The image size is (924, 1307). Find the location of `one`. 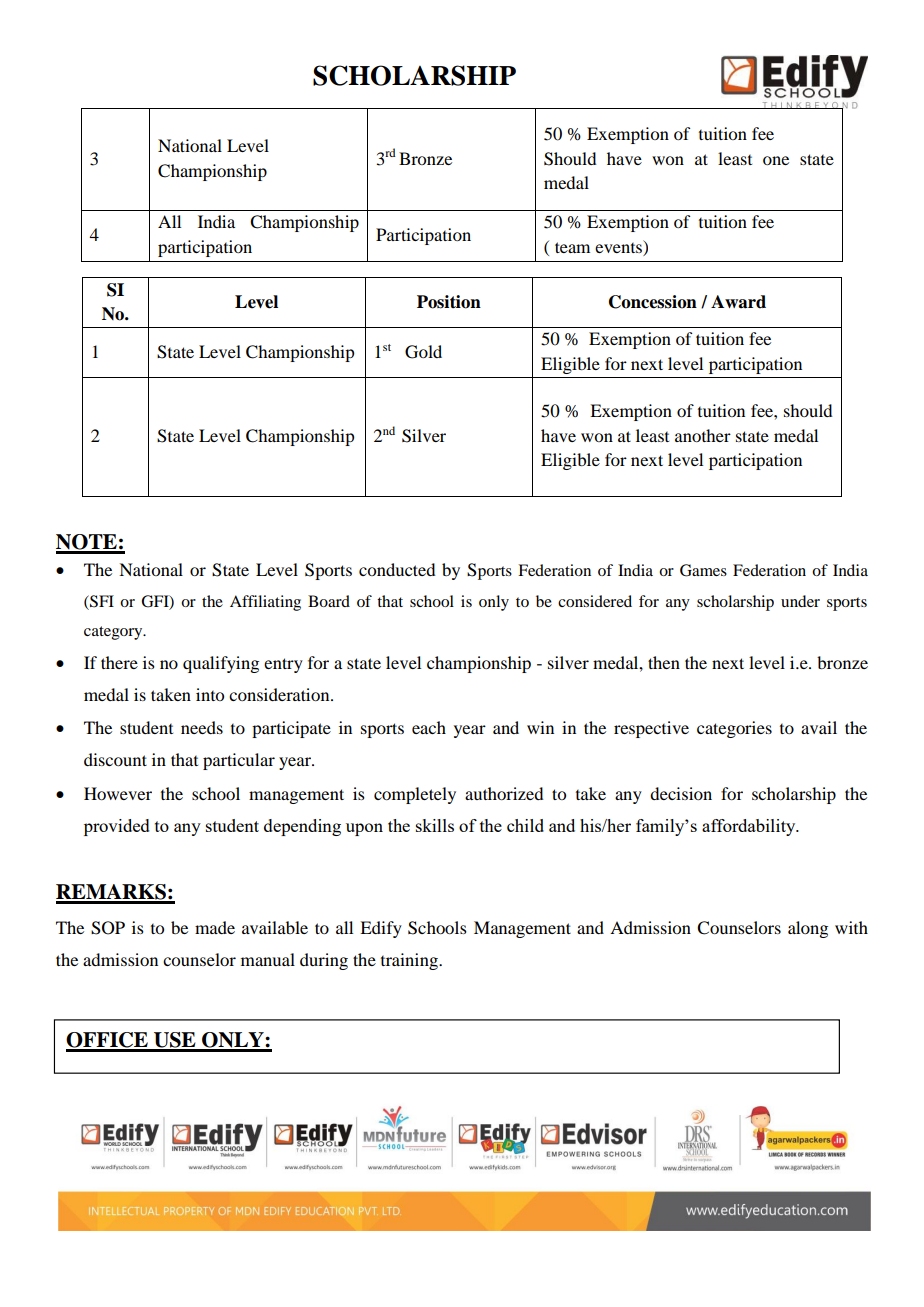

one is located at coordinates (776, 160).
